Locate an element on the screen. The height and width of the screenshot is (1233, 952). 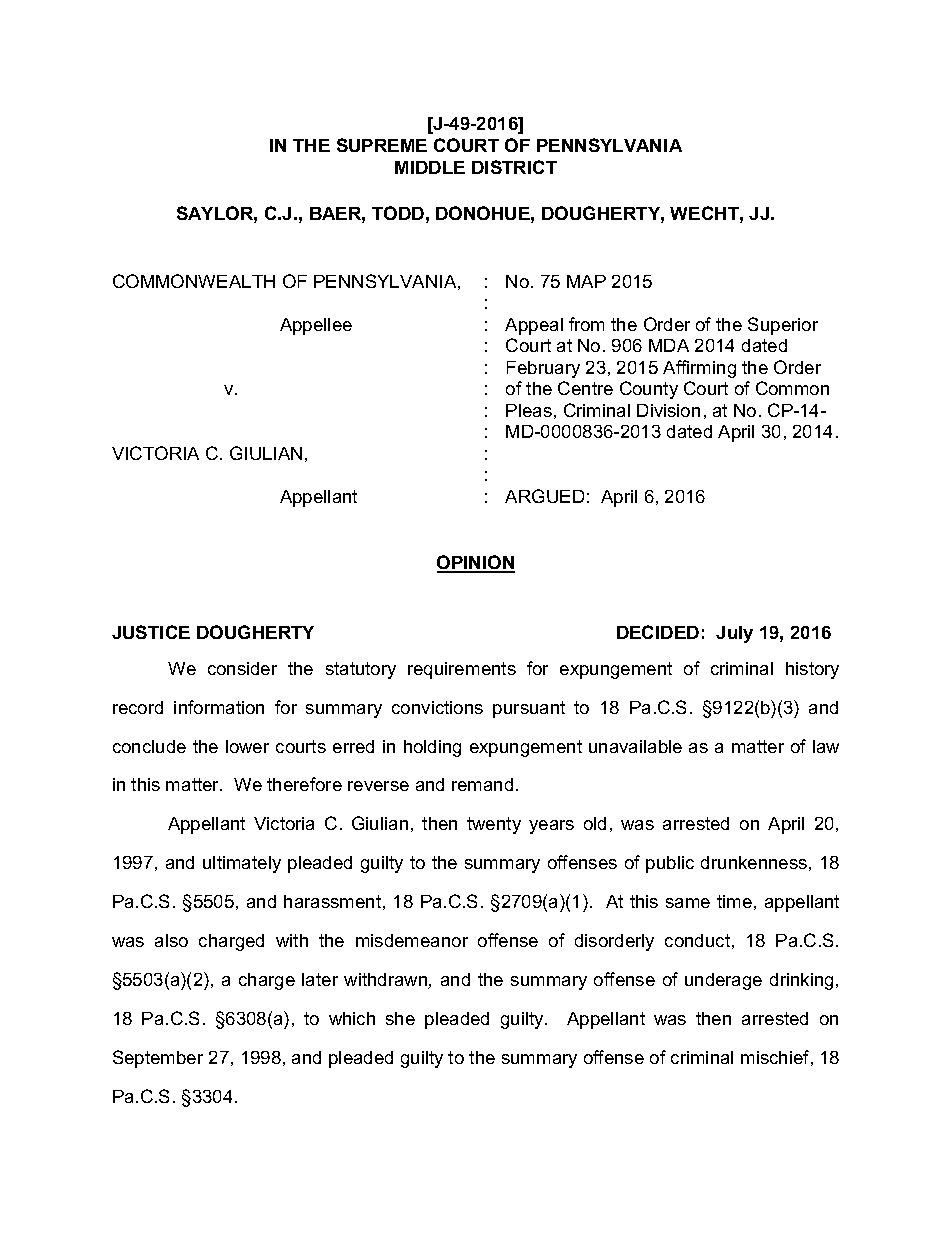
MAP is located at coordinates (586, 281).
